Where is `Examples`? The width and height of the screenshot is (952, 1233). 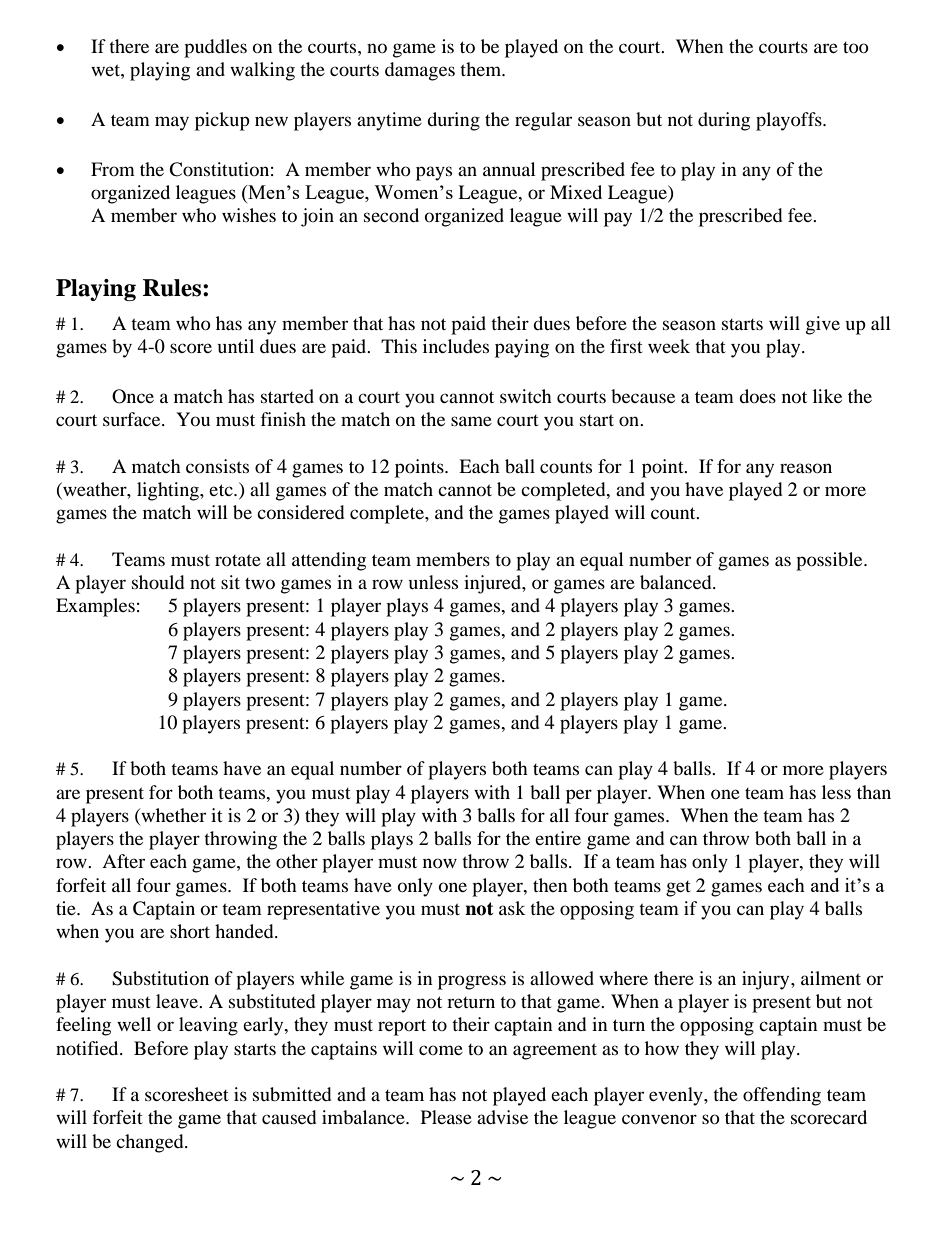
Examples is located at coordinates (95, 607).
